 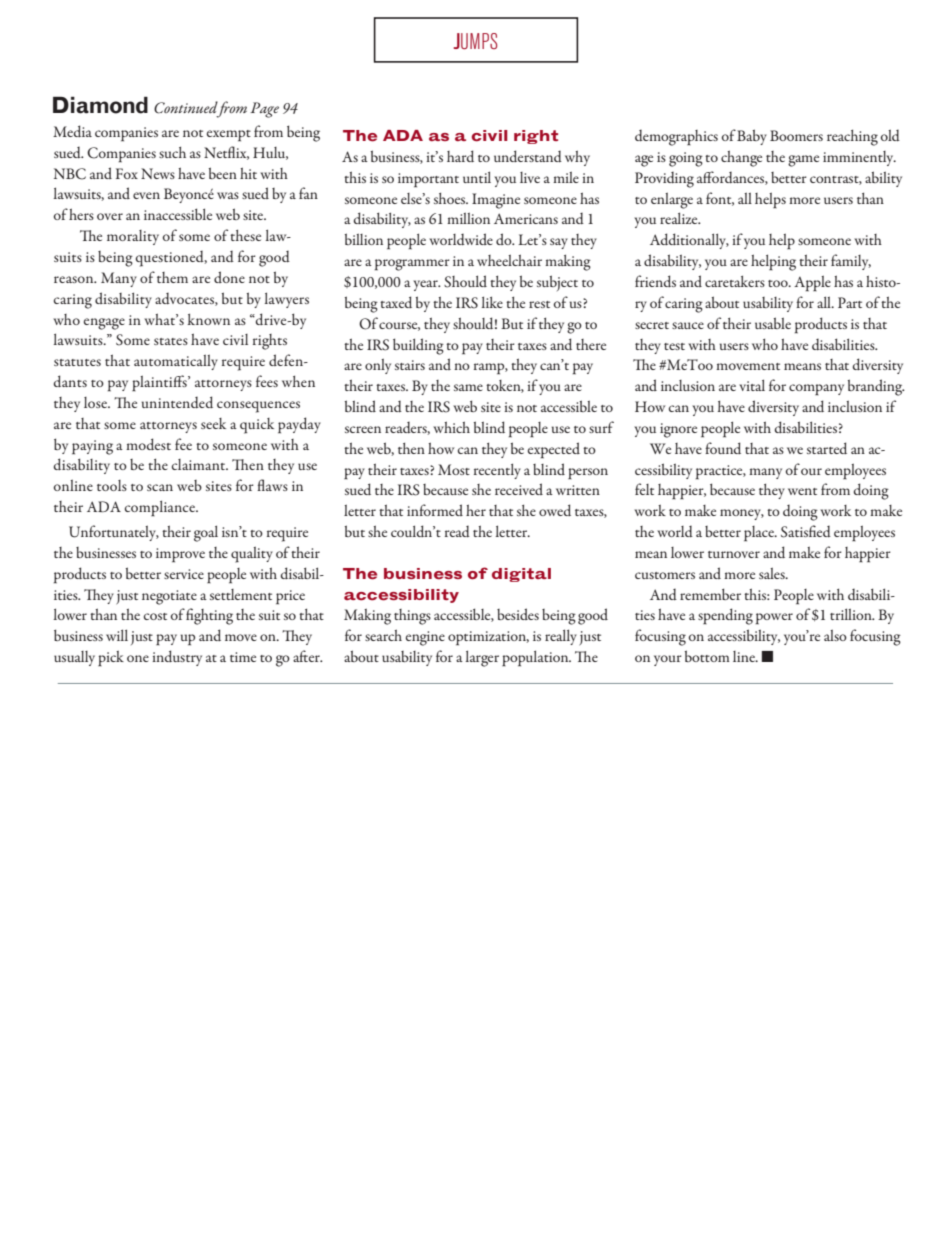 I want to click on Continued, so click(x=186, y=107).
